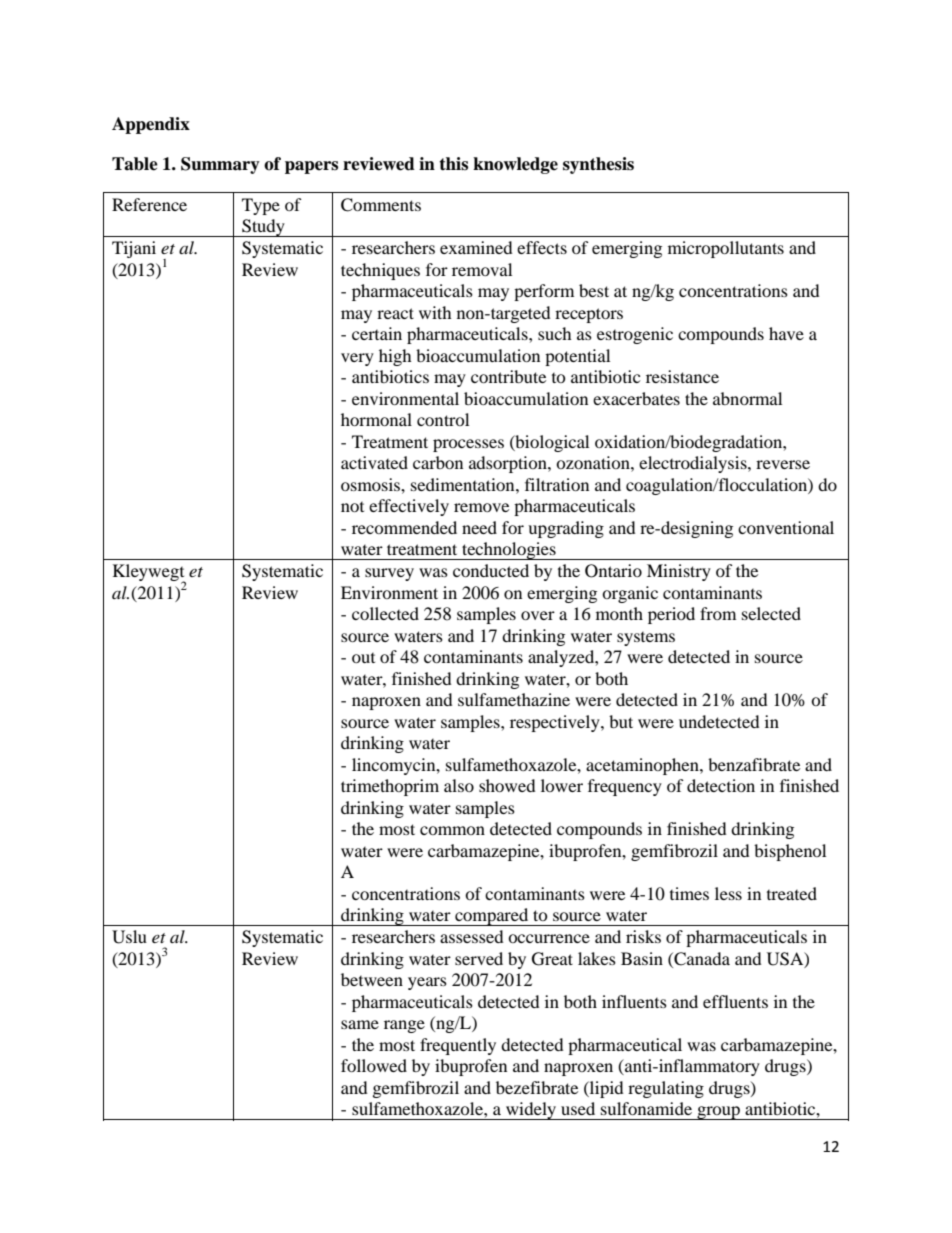  What do you see at coordinates (598, 165) in the page?
I see `synthesis` at bounding box center [598, 165].
